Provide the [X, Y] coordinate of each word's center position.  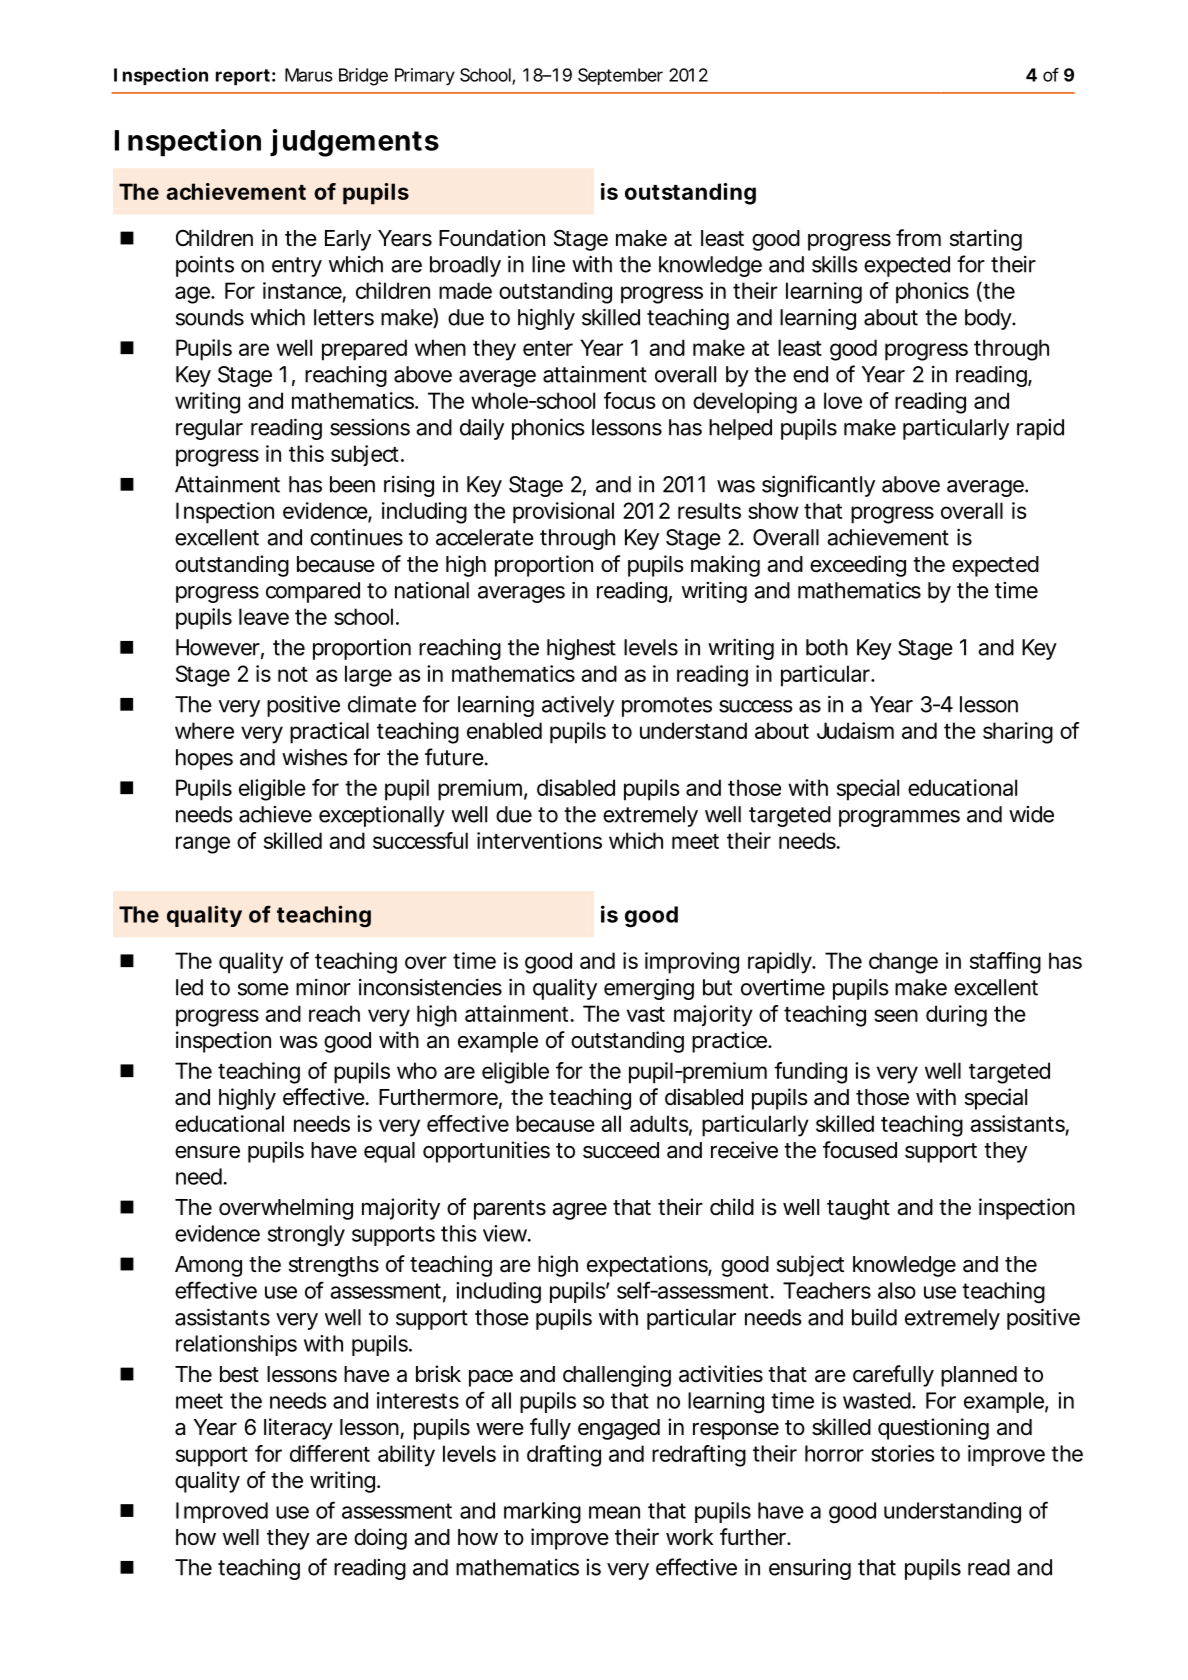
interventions [539, 840]
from [918, 238]
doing [380, 1539]
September [620, 76]
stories [902, 1453]
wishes [315, 757]
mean [614, 1512]
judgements [354, 143]
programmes [899, 818]
